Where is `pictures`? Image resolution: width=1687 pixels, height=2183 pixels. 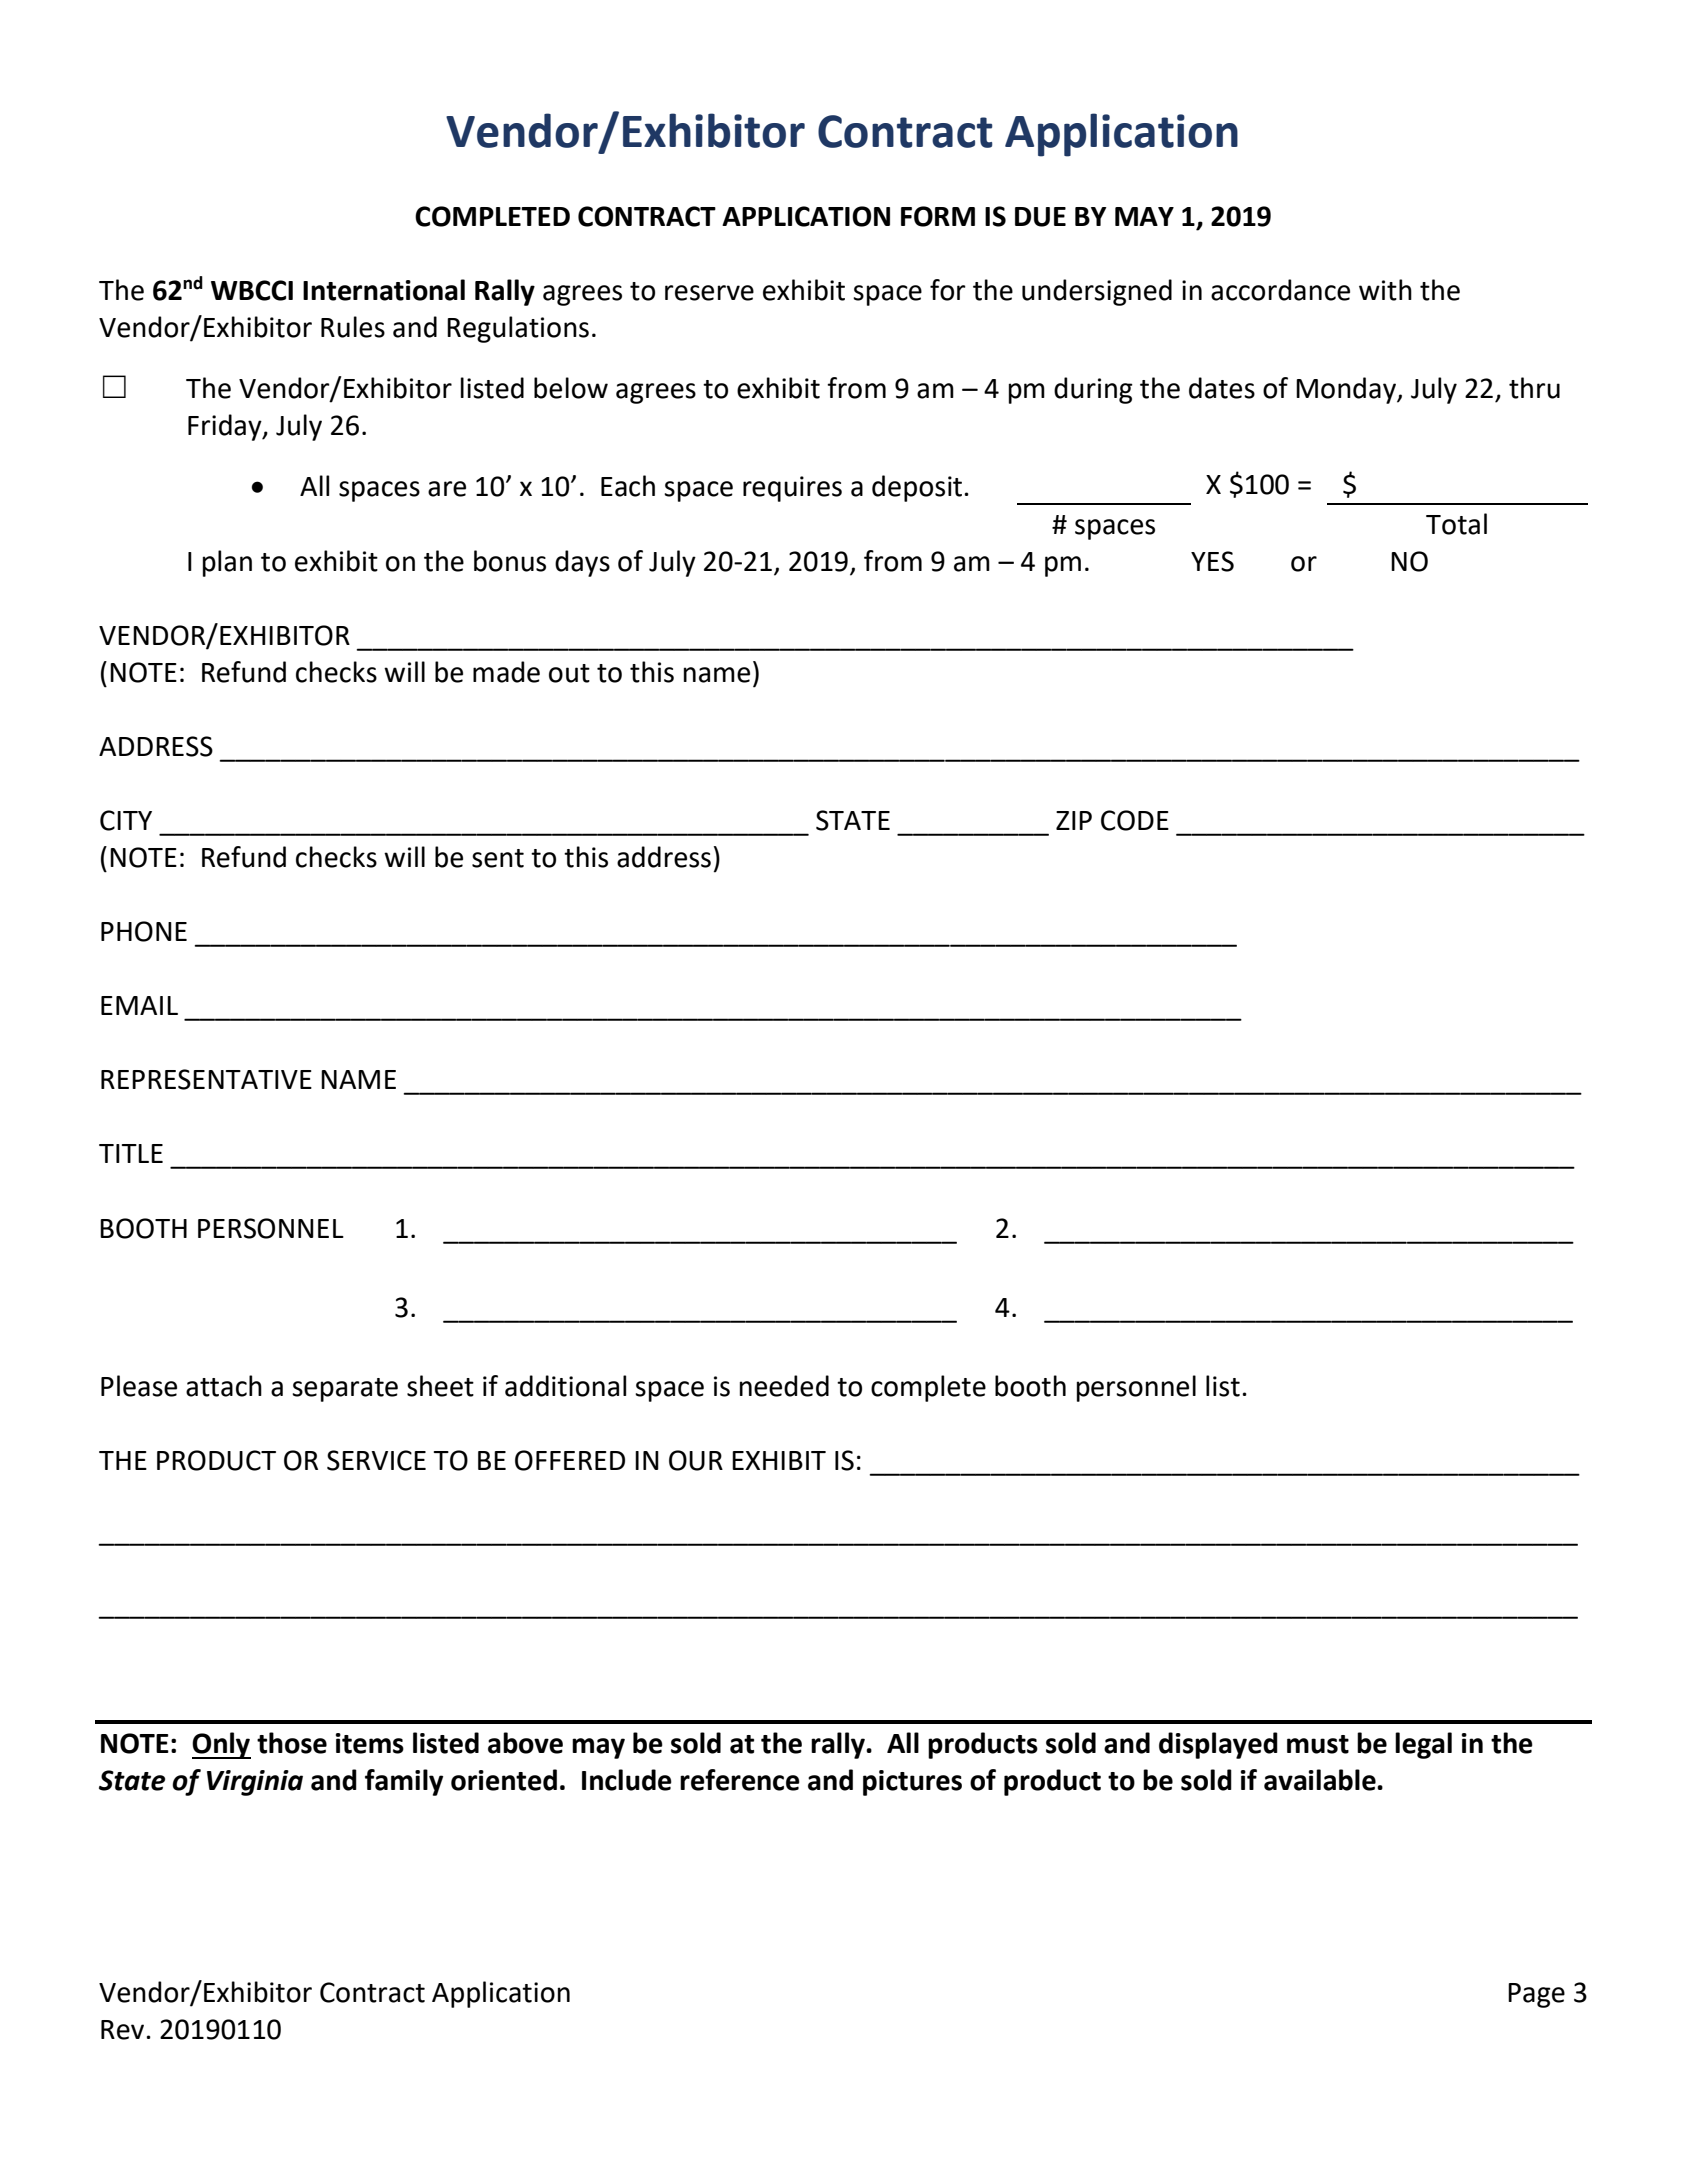 pictures is located at coordinates (912, 1783).
